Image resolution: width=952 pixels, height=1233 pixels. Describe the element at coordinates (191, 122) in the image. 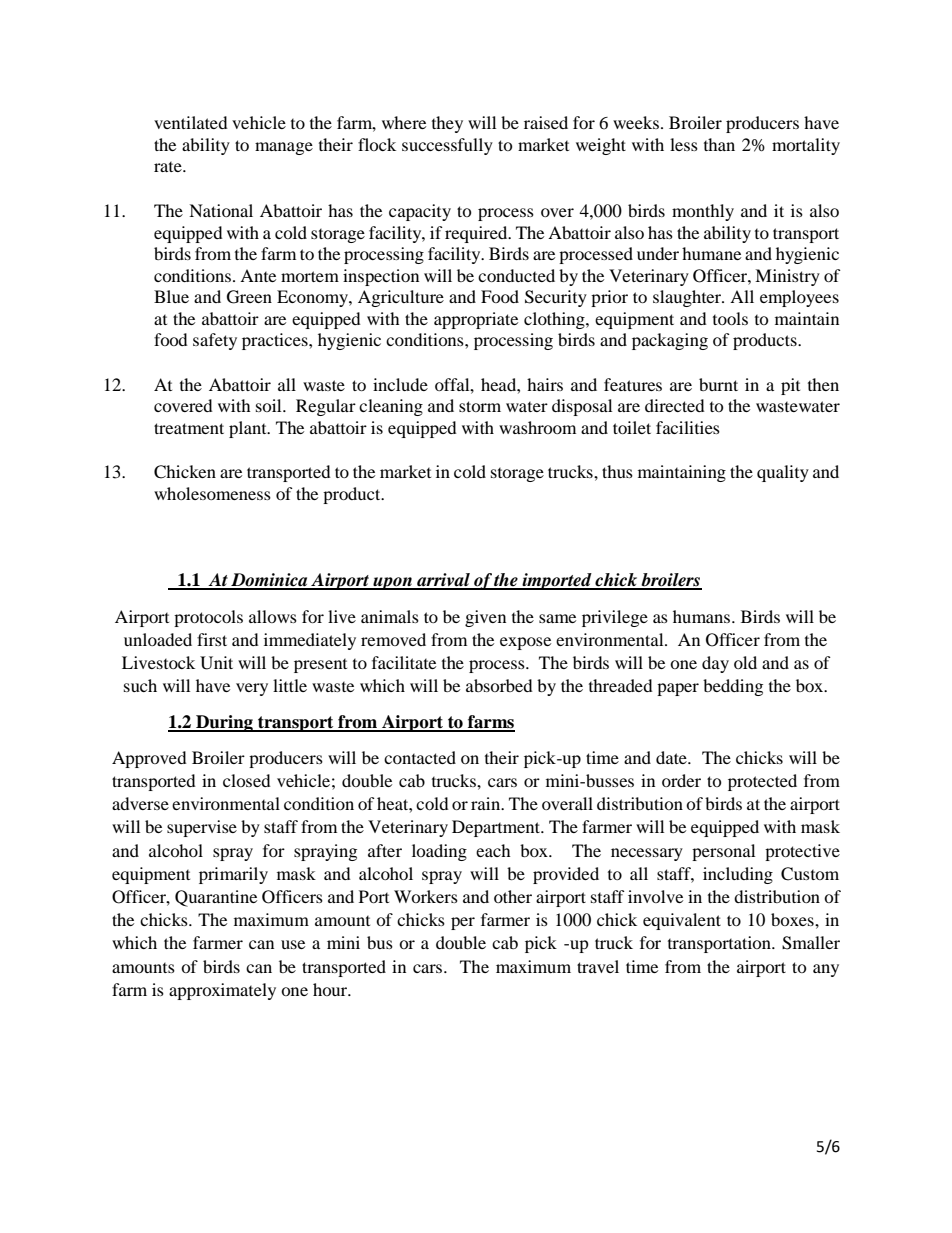

I see `ventilated` at that location.
